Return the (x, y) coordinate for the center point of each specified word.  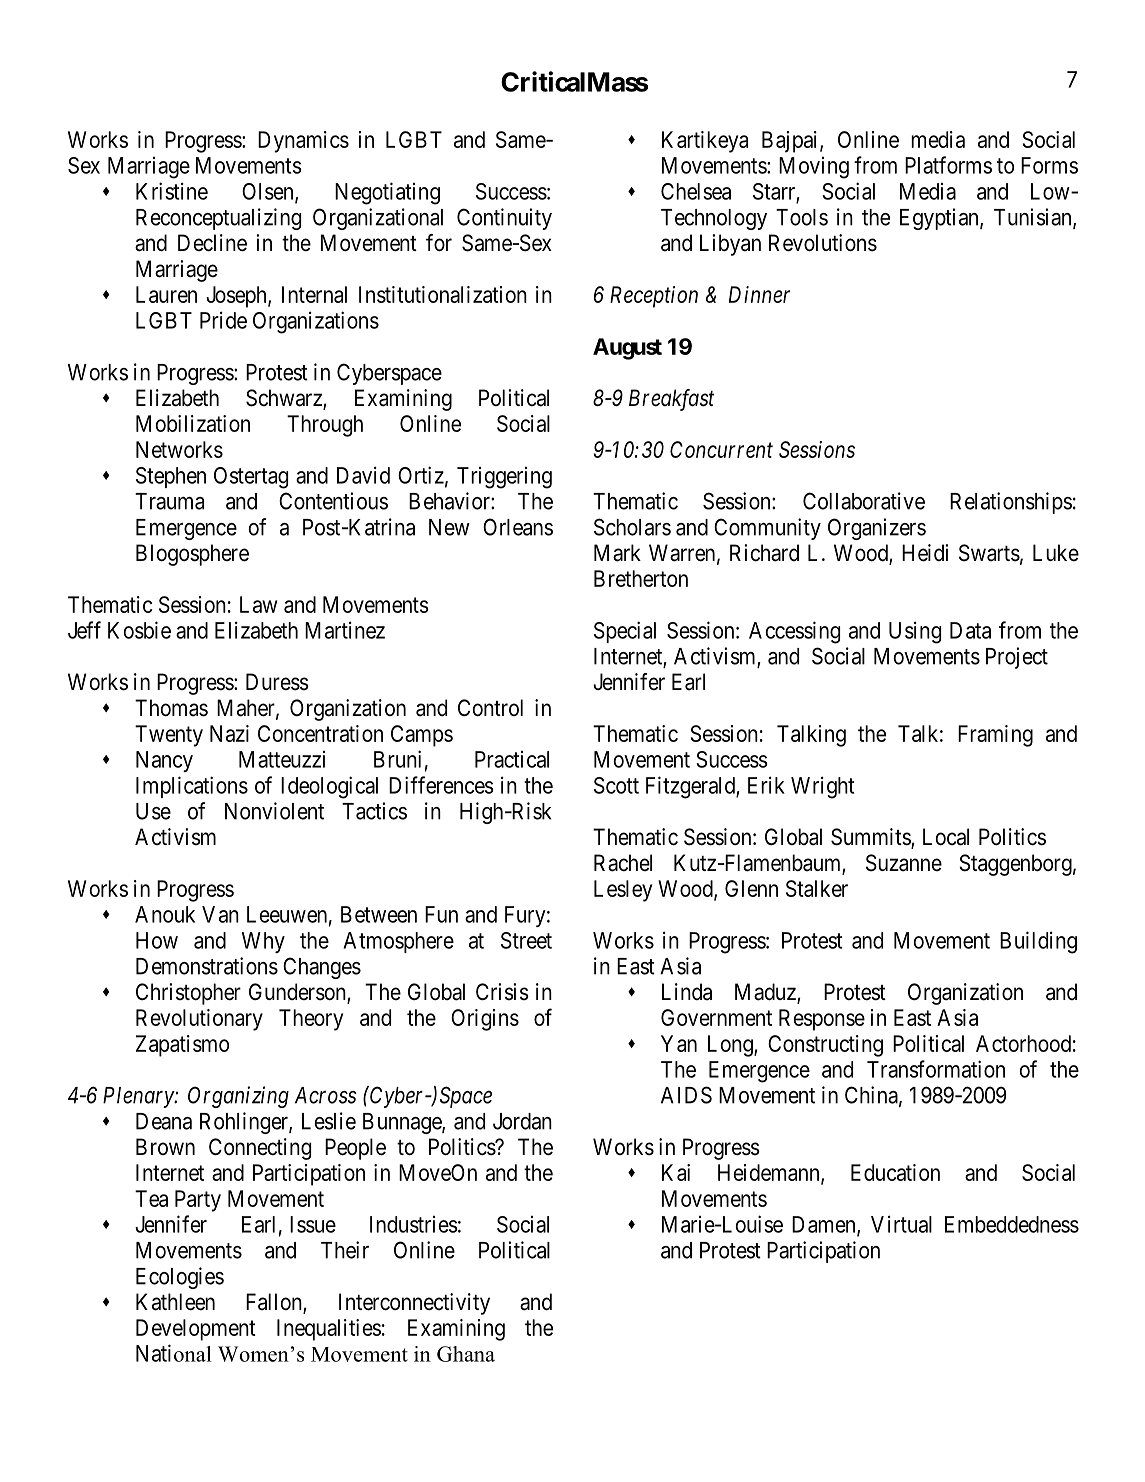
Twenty (169, 736)
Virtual (901, 1224)
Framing (995, 736)
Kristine (172, 191)
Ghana (466, 1354)
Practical (512, 759)
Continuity (504, 219)
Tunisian (1034, 218)
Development (196, 1330)
